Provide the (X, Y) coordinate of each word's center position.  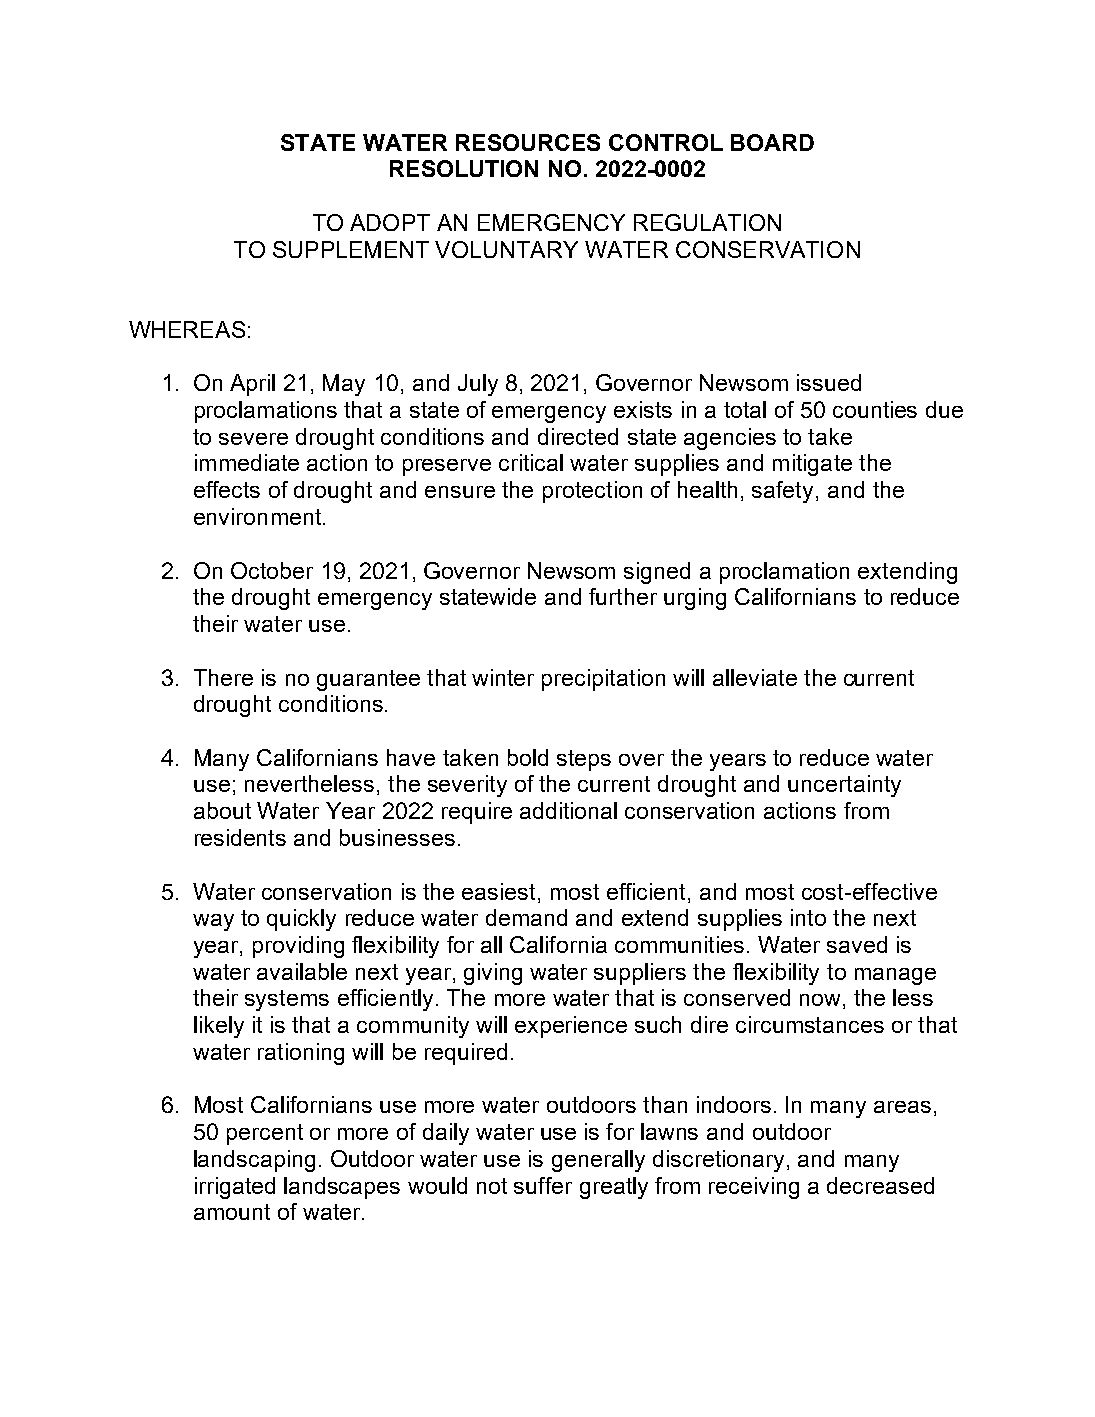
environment (257, 516)
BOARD (772, 142)
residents (240, 837)
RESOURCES (528, 142)
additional (568, 810)
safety (784, 492)
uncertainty (844, 786)
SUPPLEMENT (351, 249)
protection (592, 492)
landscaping (254, 1161)
